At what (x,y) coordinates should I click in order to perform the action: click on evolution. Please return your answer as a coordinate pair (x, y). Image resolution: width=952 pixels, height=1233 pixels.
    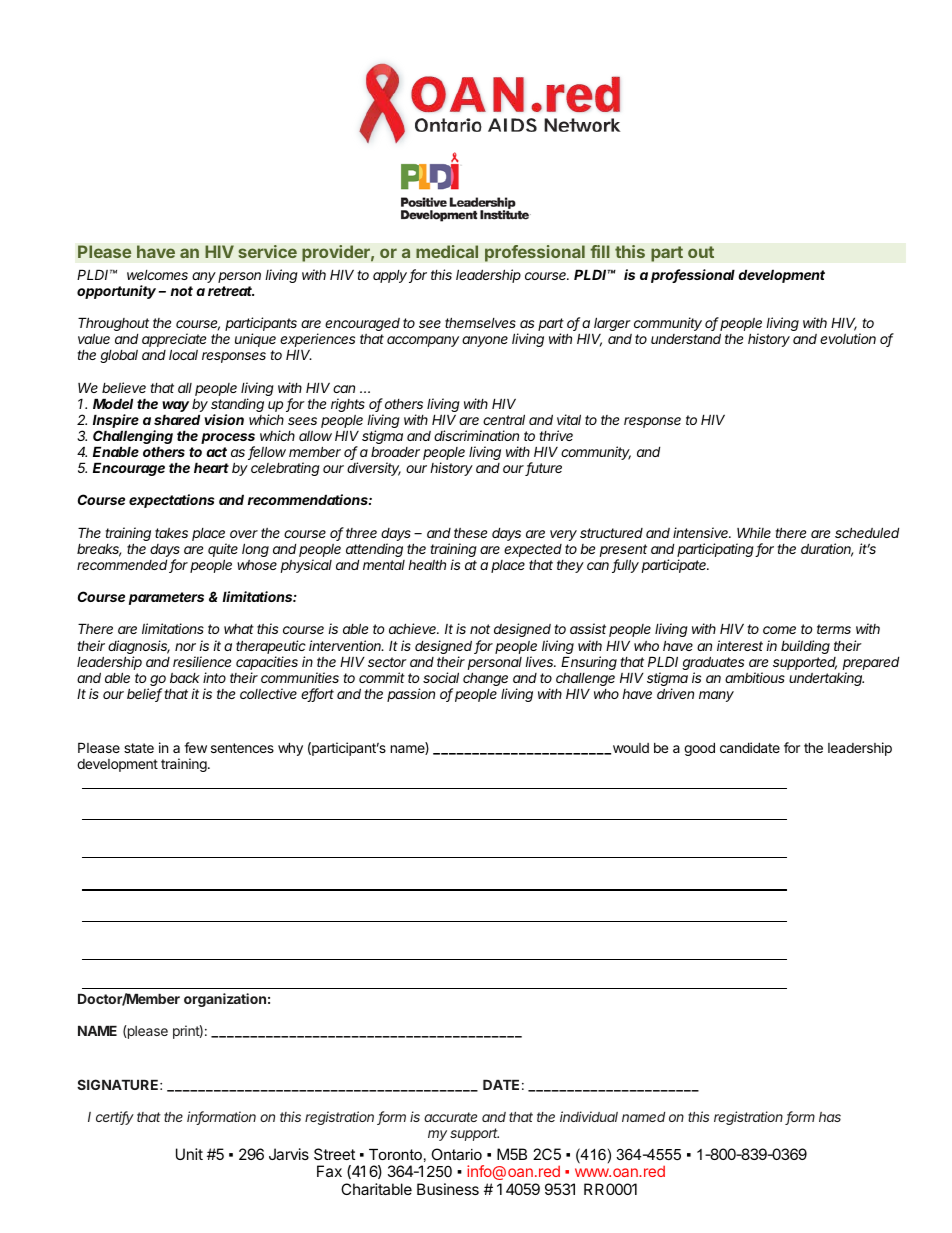
    Looking at the image, I should click on (848, 338).
